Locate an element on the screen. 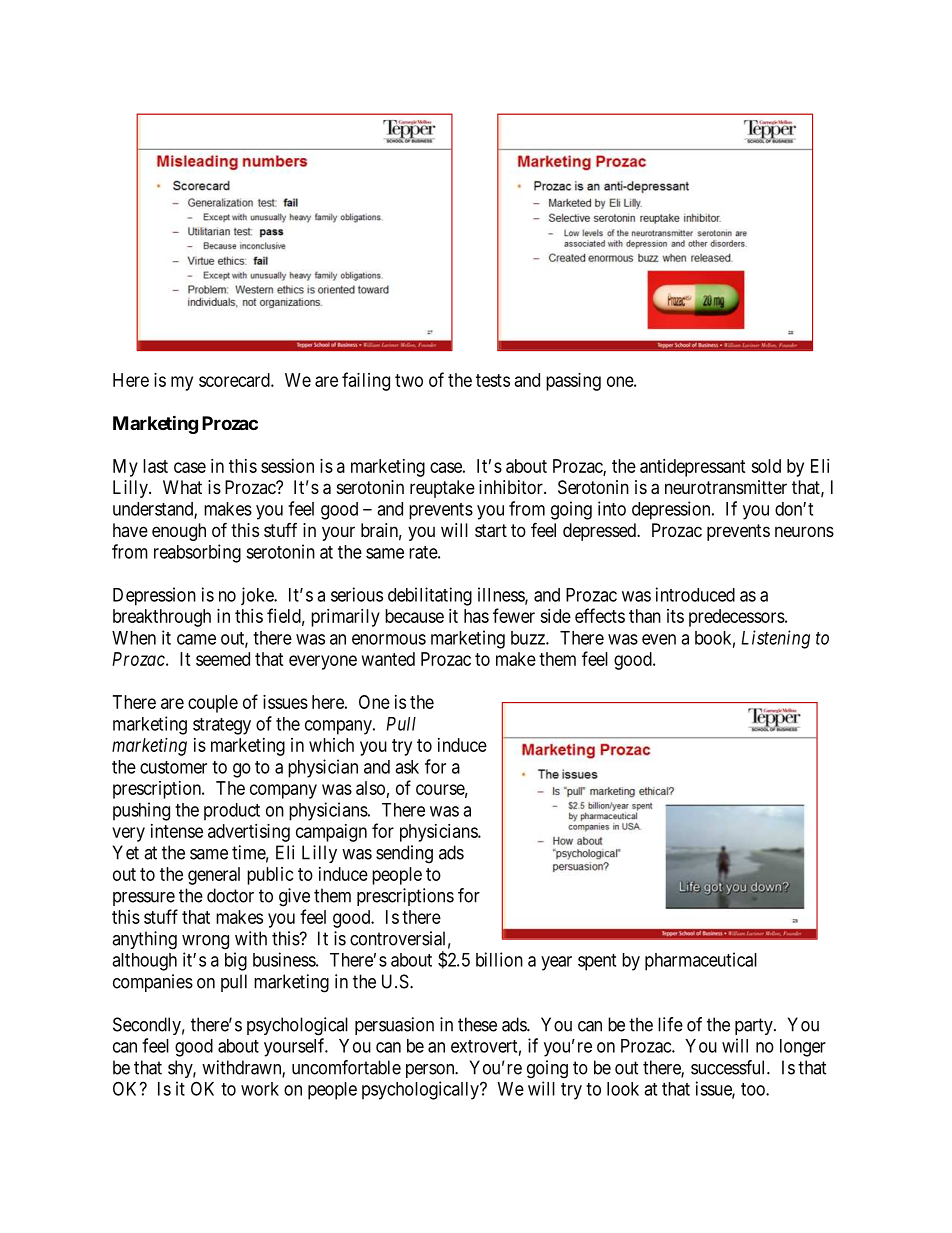  sending is located at coordinates (404, 854).
